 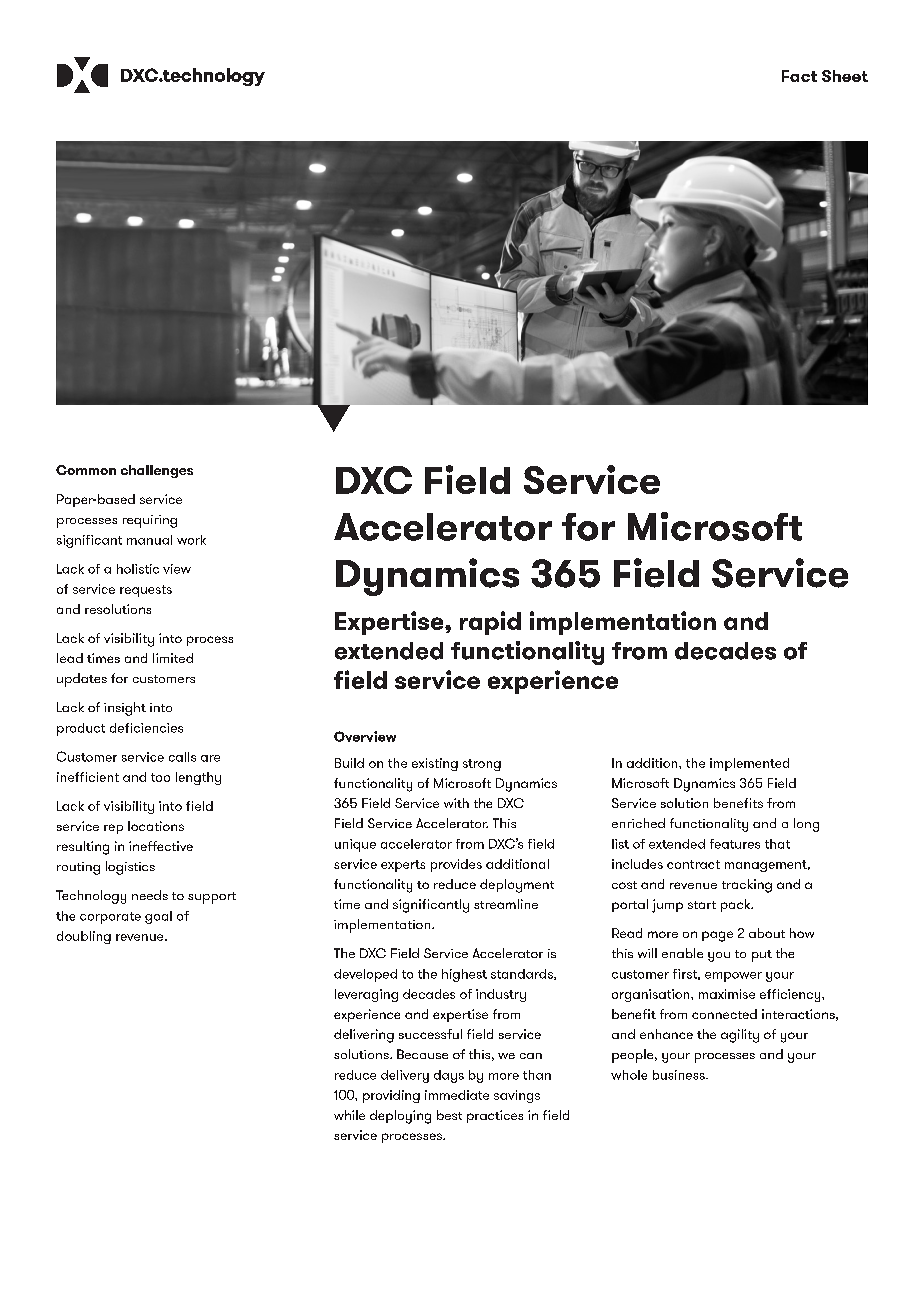 What do you see at coordinates (150, 521) in the screenshot?
I see `requiring` at bounding box center [150, 521].
